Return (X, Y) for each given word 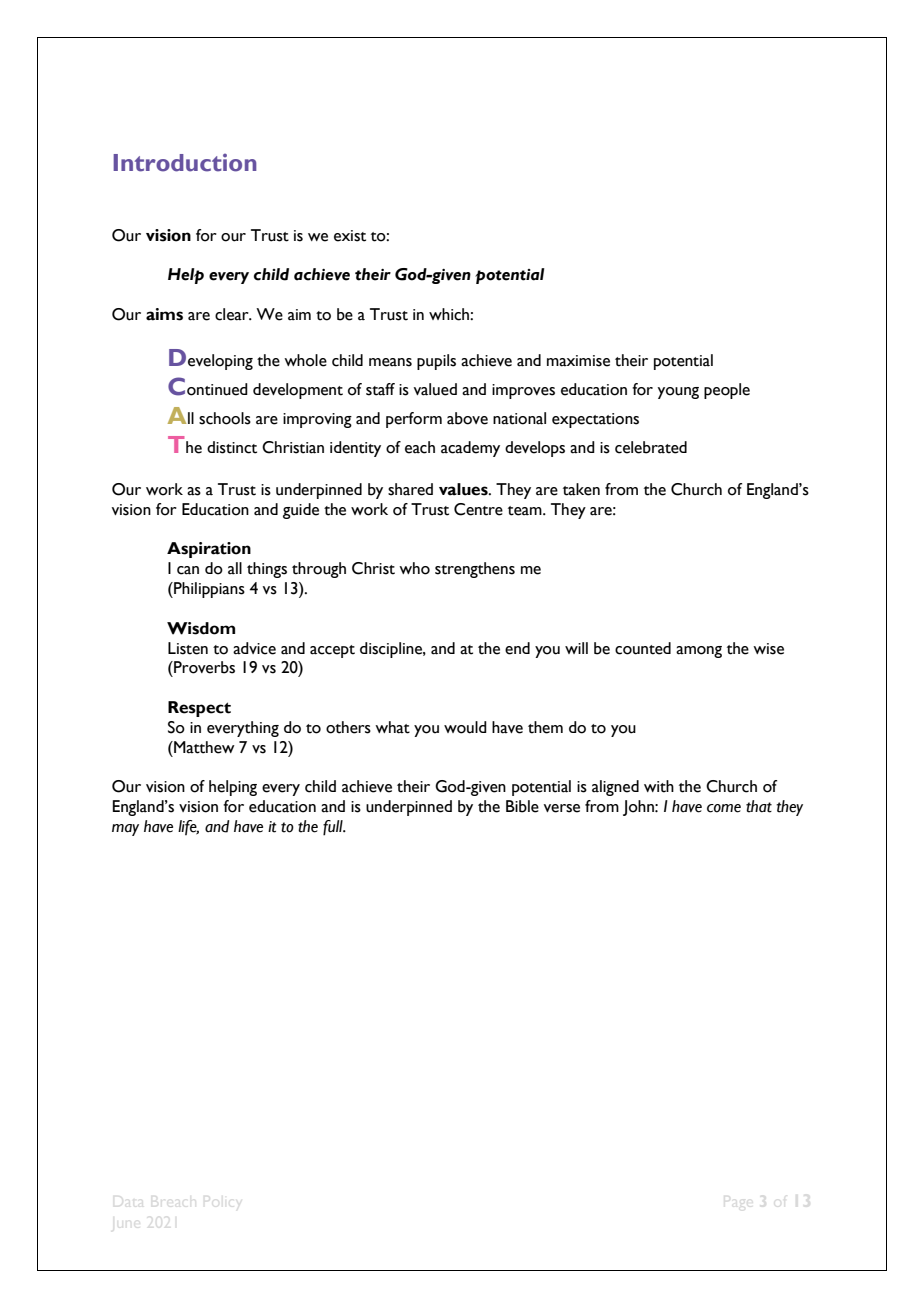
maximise (578, 361)
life (188, 827)
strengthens (475, 570)
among (699, 652)
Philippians (208, 590)
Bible (522, 806)
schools (225, 418)
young (678, 393)
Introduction (185, 163)
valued (435, 389)
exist (350, 236)
